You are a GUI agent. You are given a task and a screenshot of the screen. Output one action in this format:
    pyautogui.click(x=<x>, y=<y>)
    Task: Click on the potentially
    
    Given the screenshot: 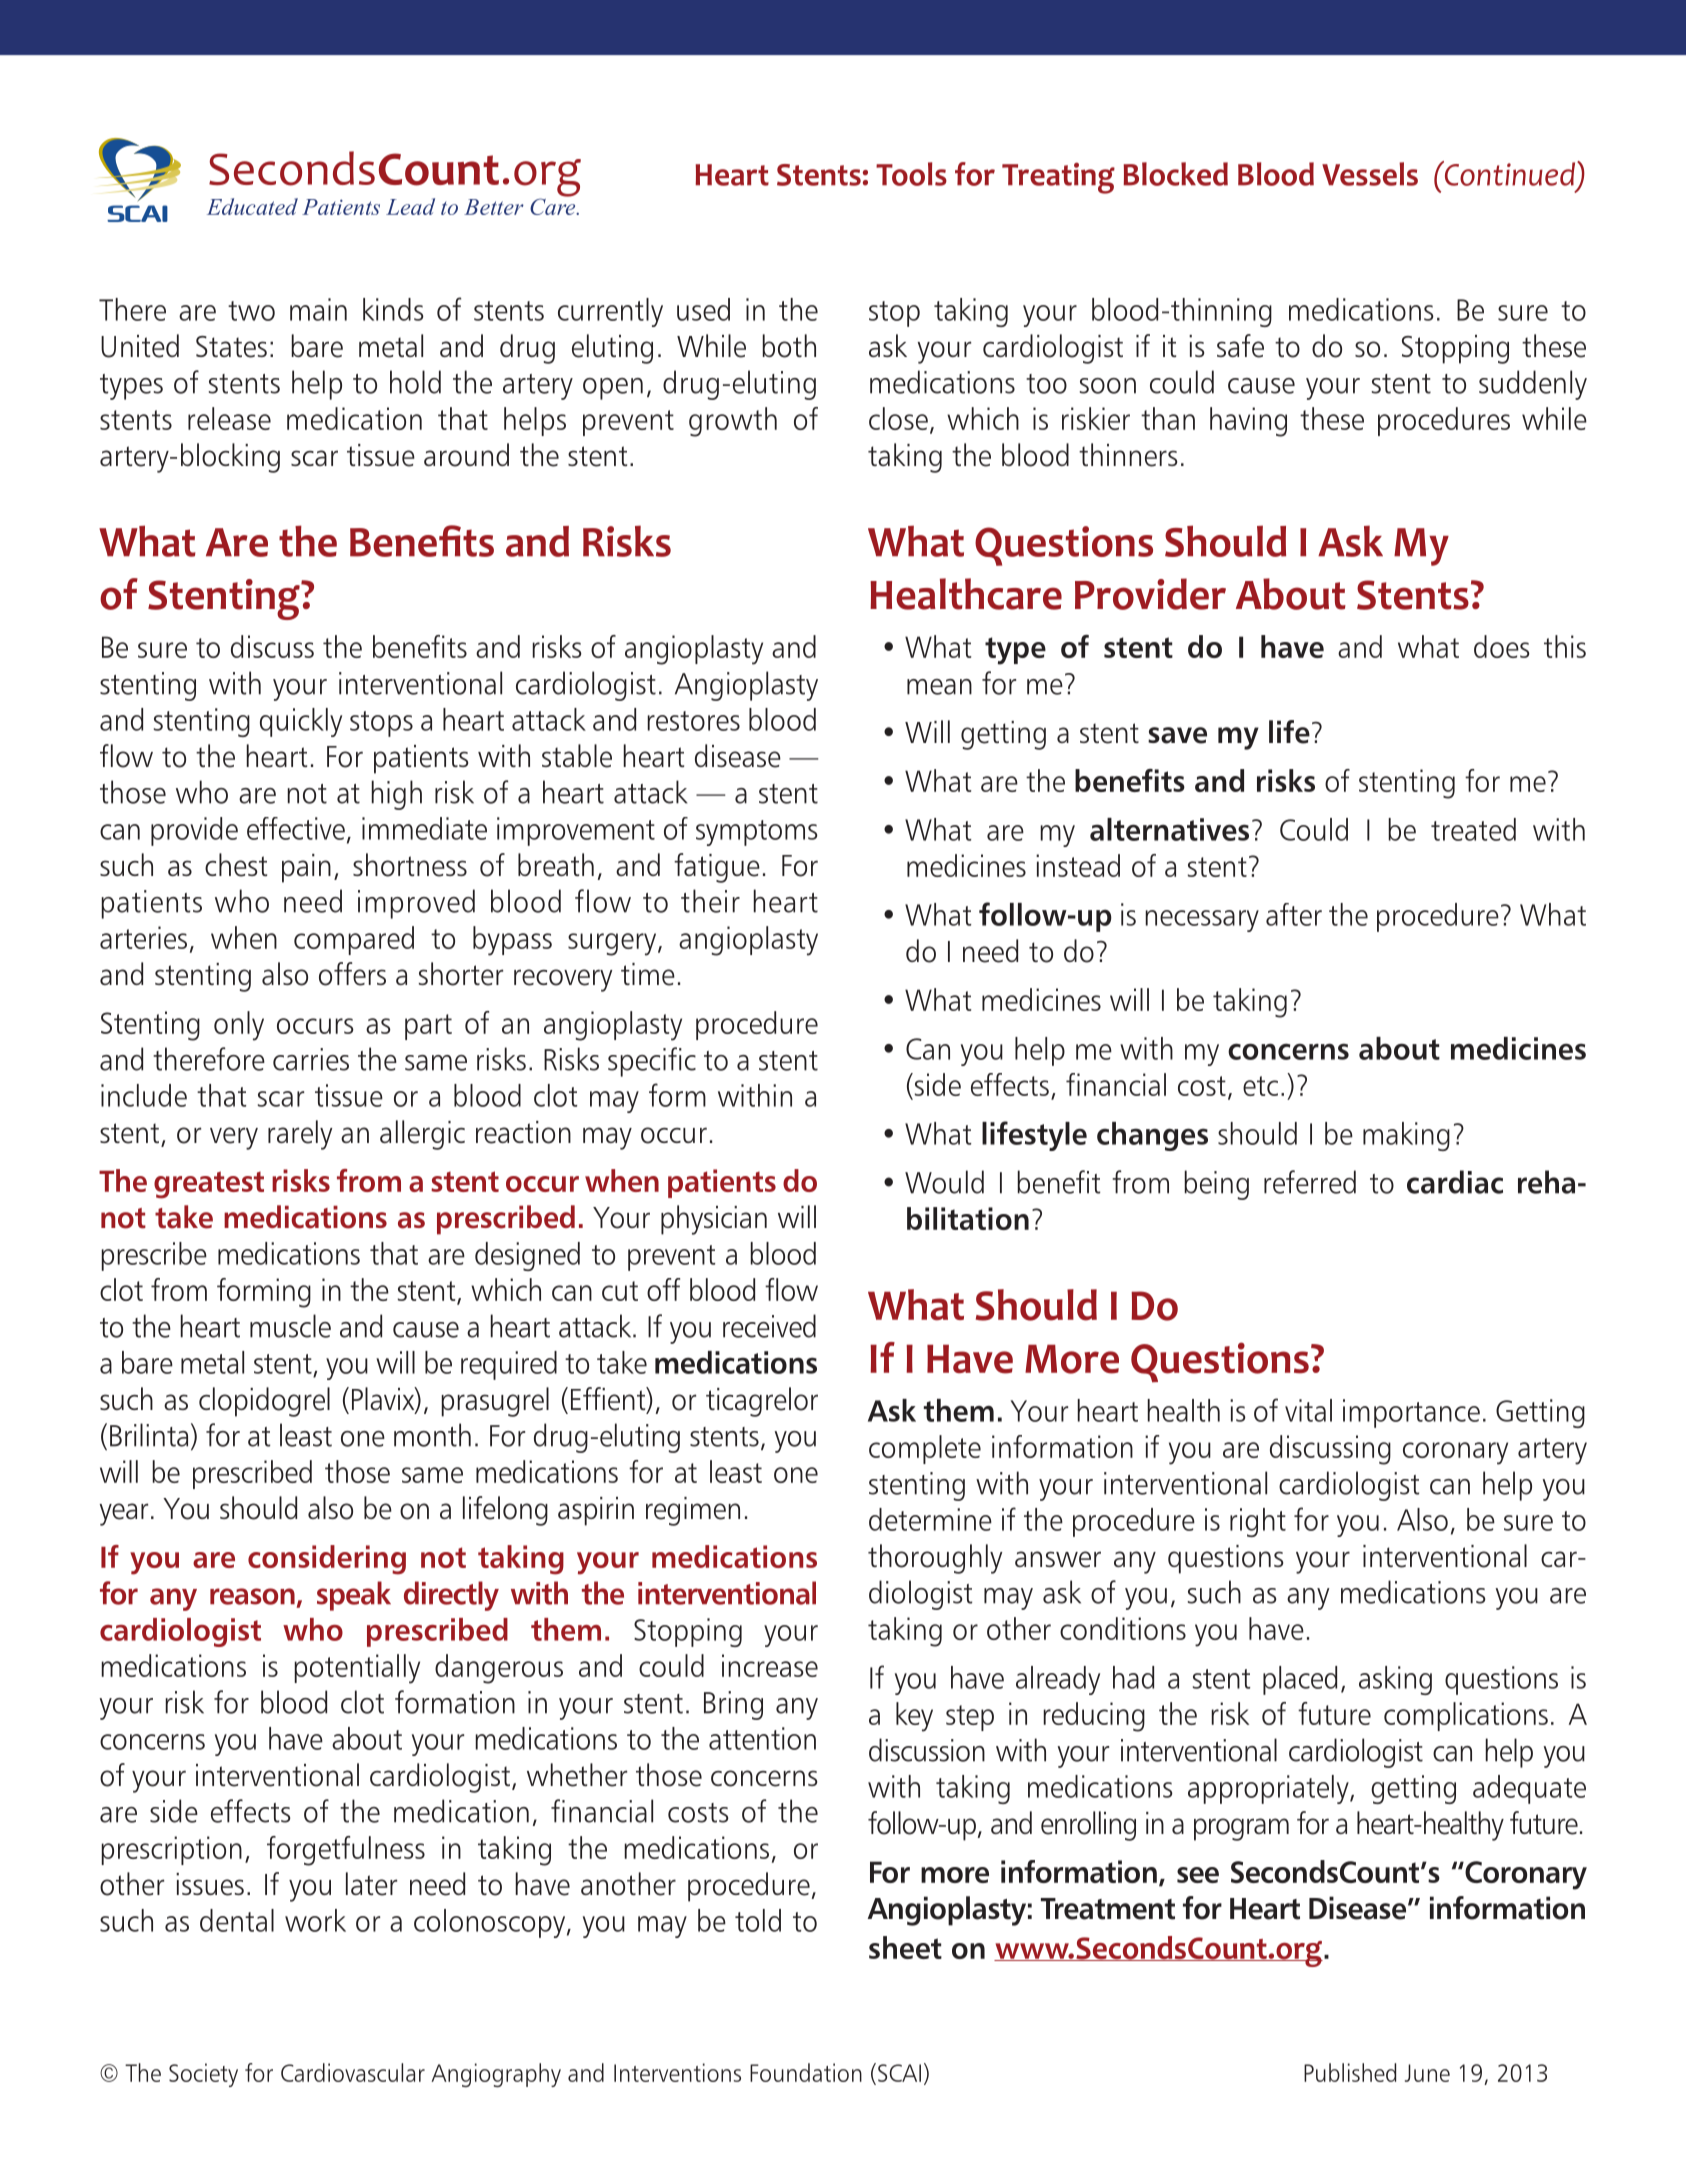 What is the action you would take?
    pyautogui.click(x=357, y=1669)
